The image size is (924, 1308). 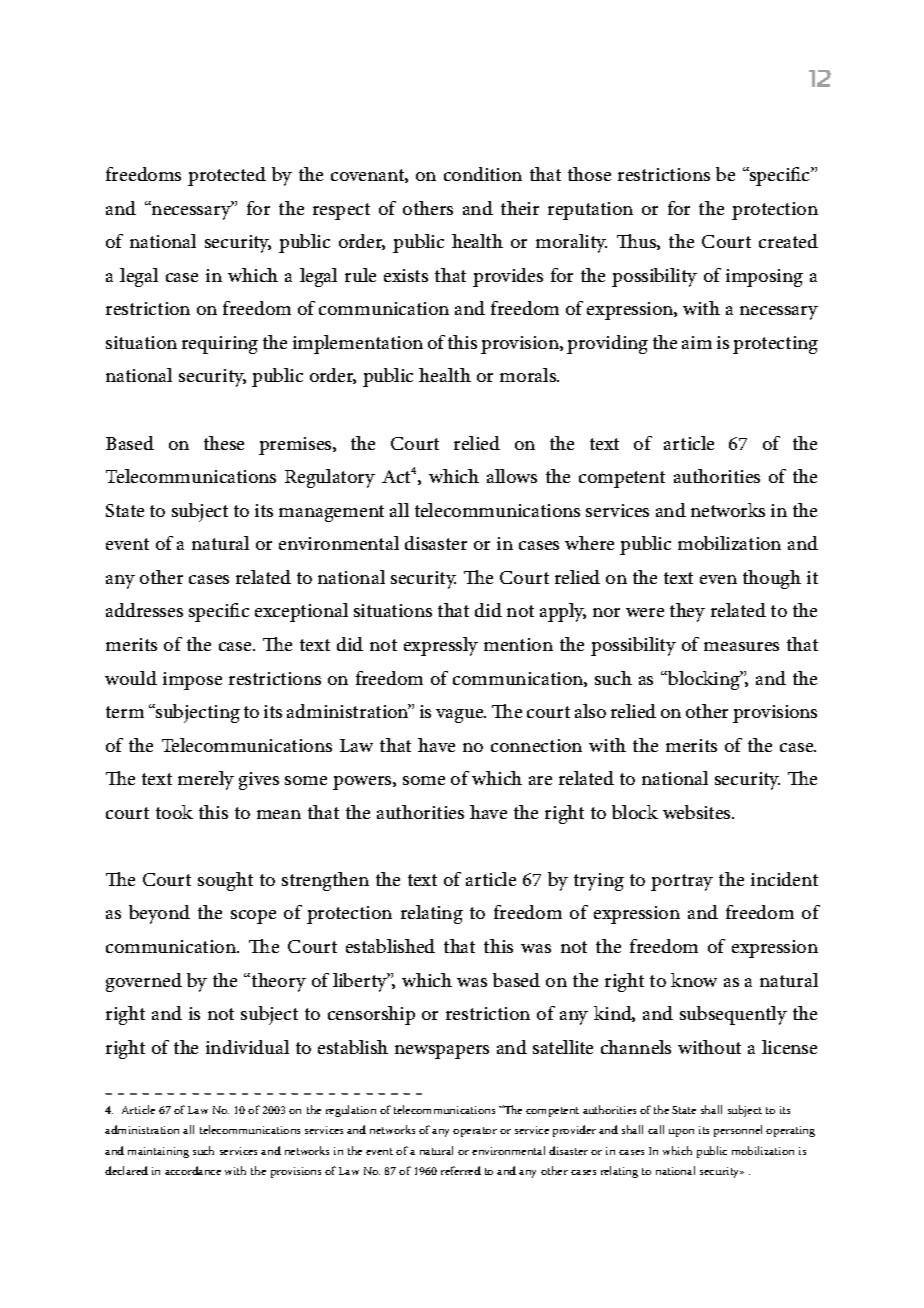 What do you see at coordinates (682, 882) in the screenshot?
I see `portray` at bounding box center [682, 882].
